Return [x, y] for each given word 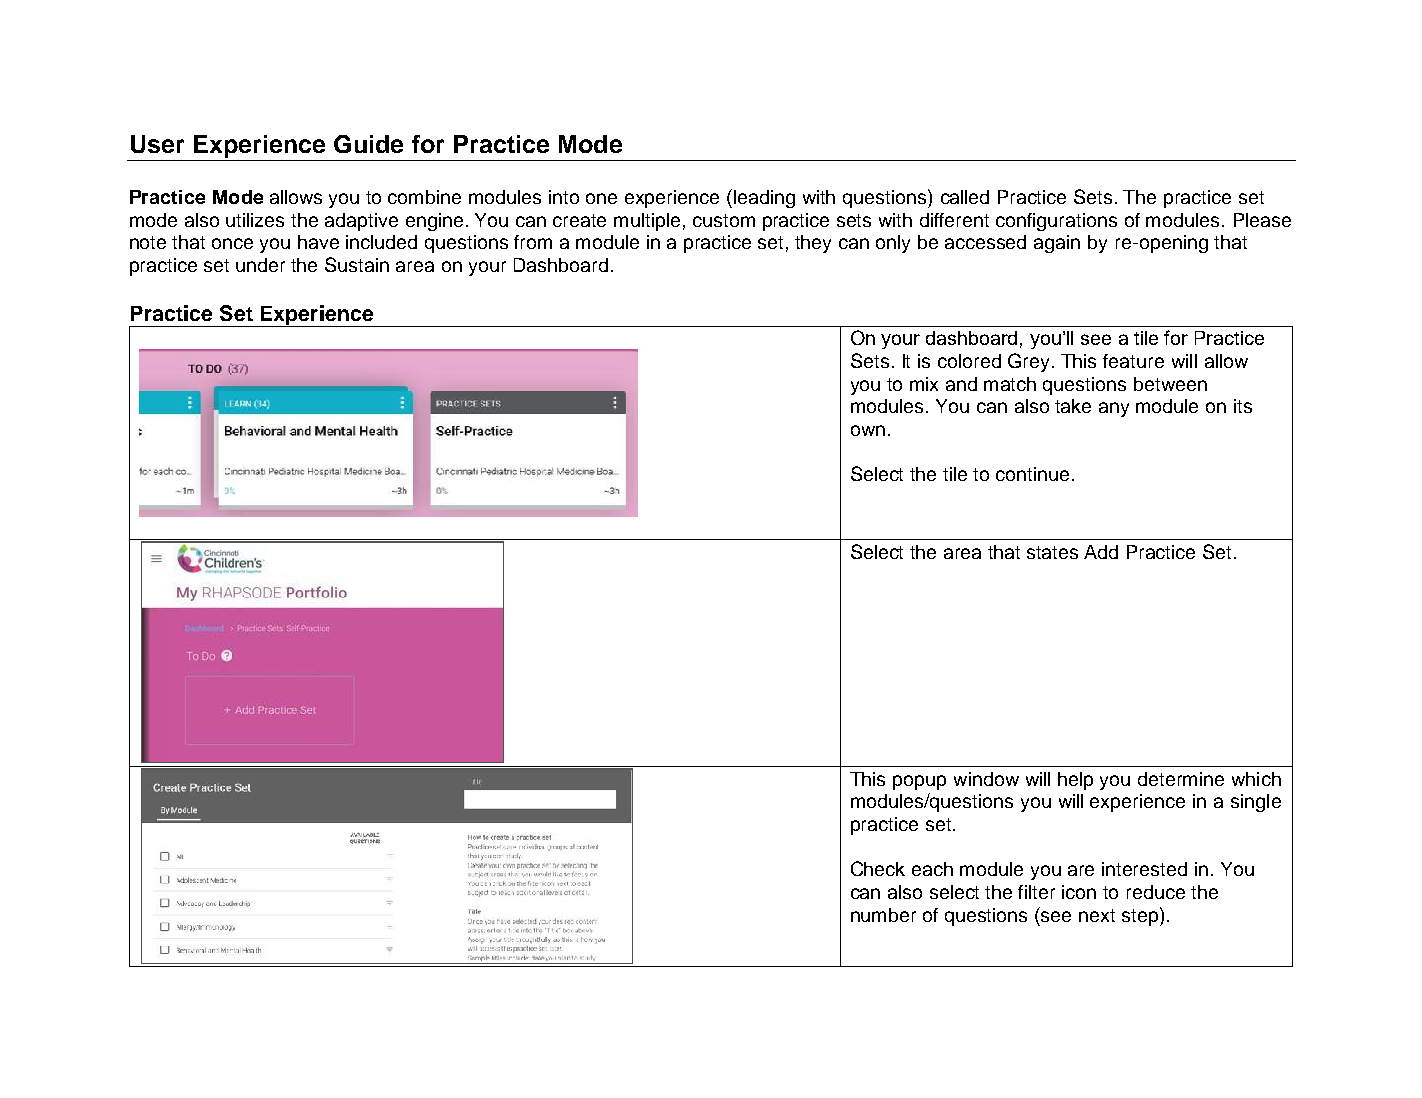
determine [1181, 779]
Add [1101, 552]
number [883, 915]
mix [924, 384]
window [986, 779]
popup [919, 782]
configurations [1056, 222]
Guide [368, 144]
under [260, 265]
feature [1133, 361]
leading [764, 199]
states [1052, 552]
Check [878, 868]
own [868, 430]
